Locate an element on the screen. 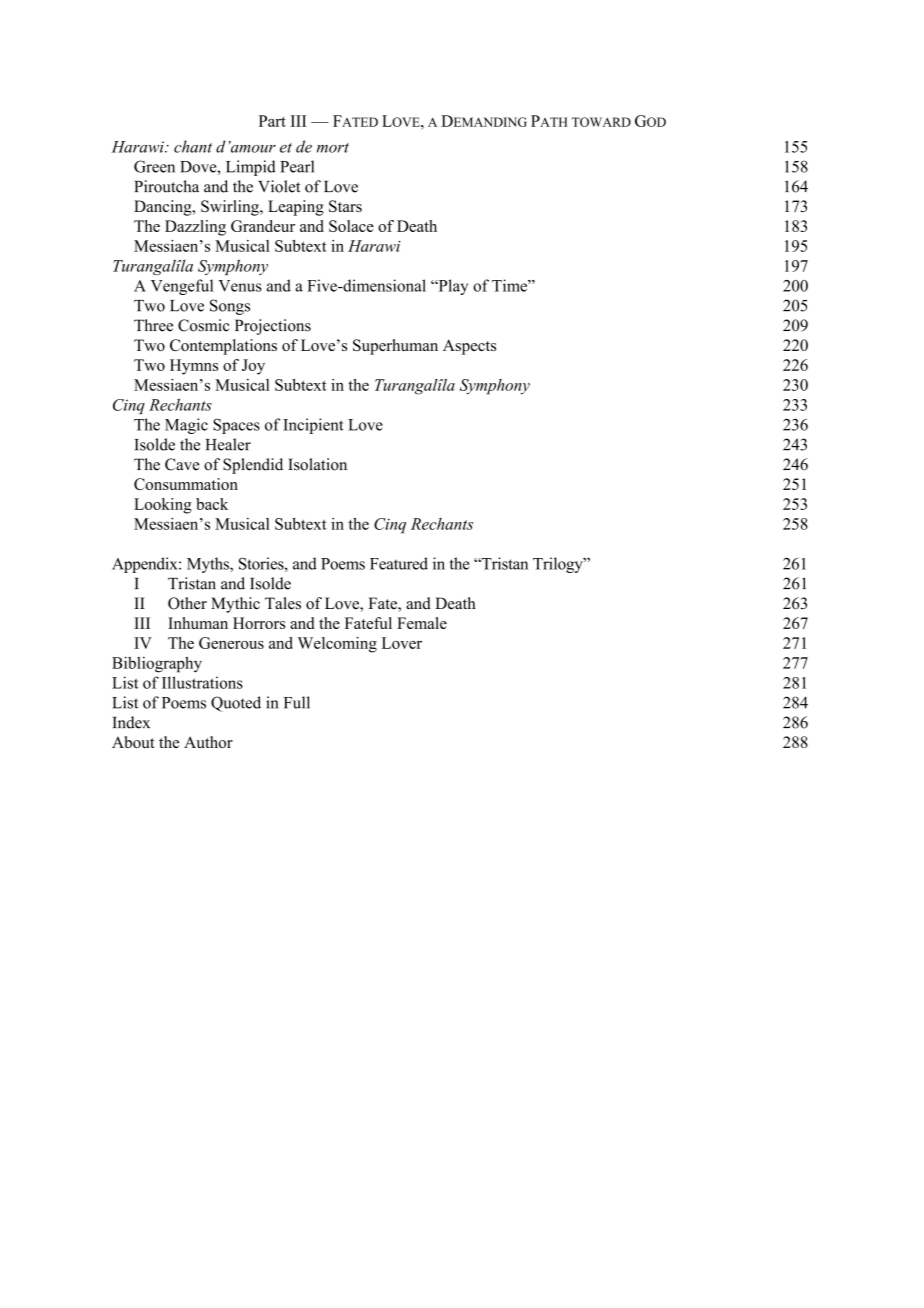  Welcoming is located at coordinates (337, 645).
